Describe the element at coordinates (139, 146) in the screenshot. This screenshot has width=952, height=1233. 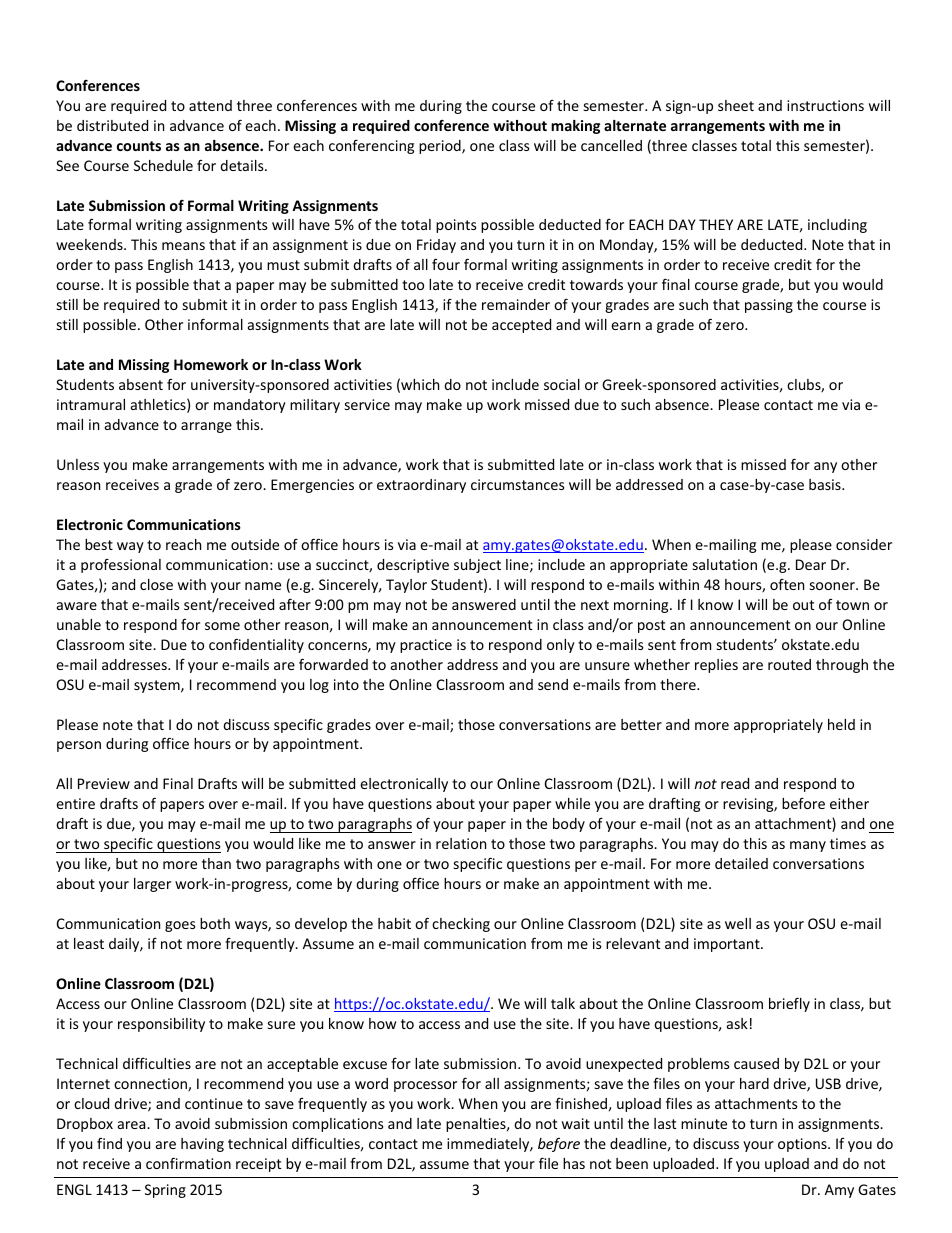
I see `counts` at that location.
